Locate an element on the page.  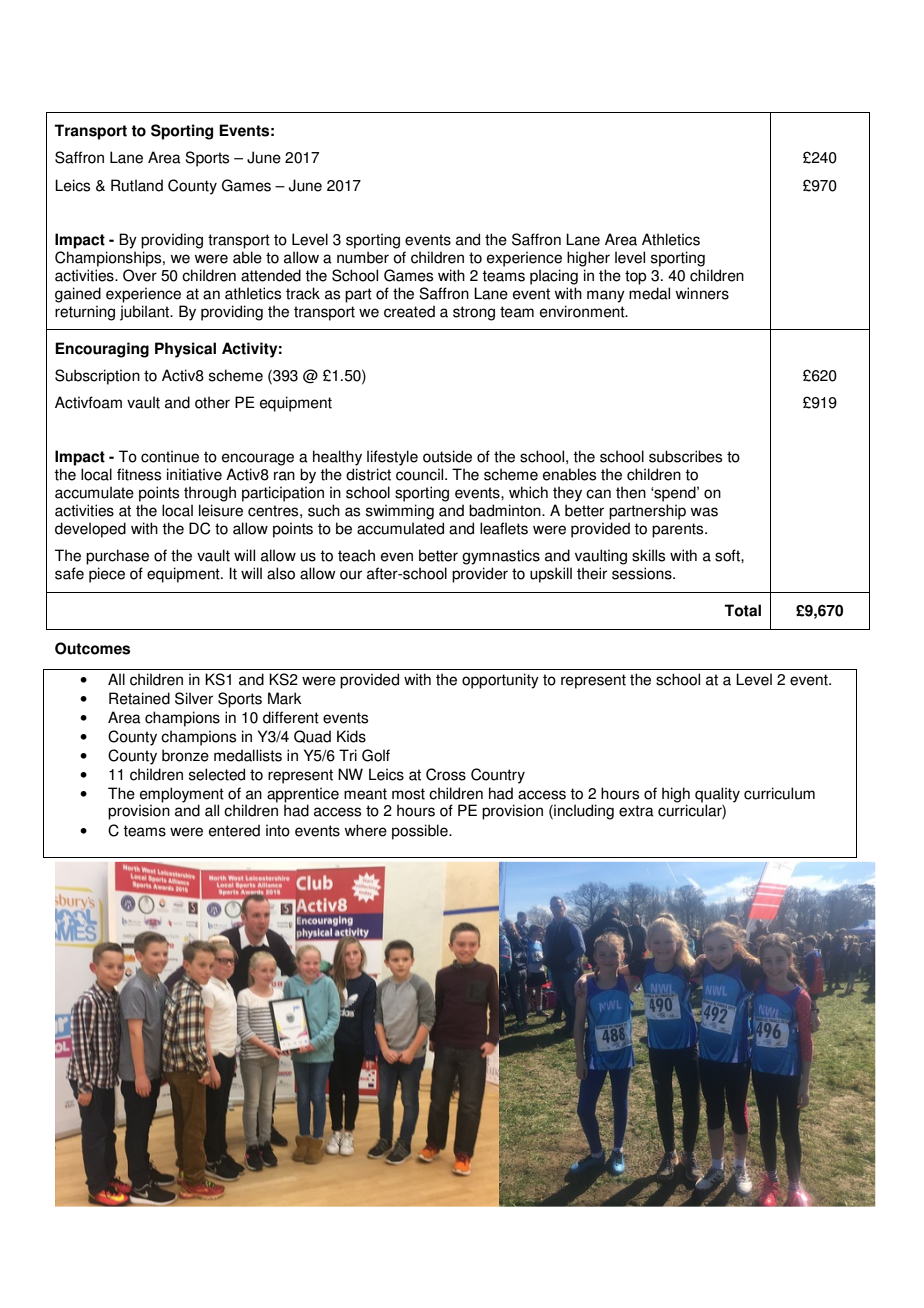
swimming is located at coordinates (400, 512).
